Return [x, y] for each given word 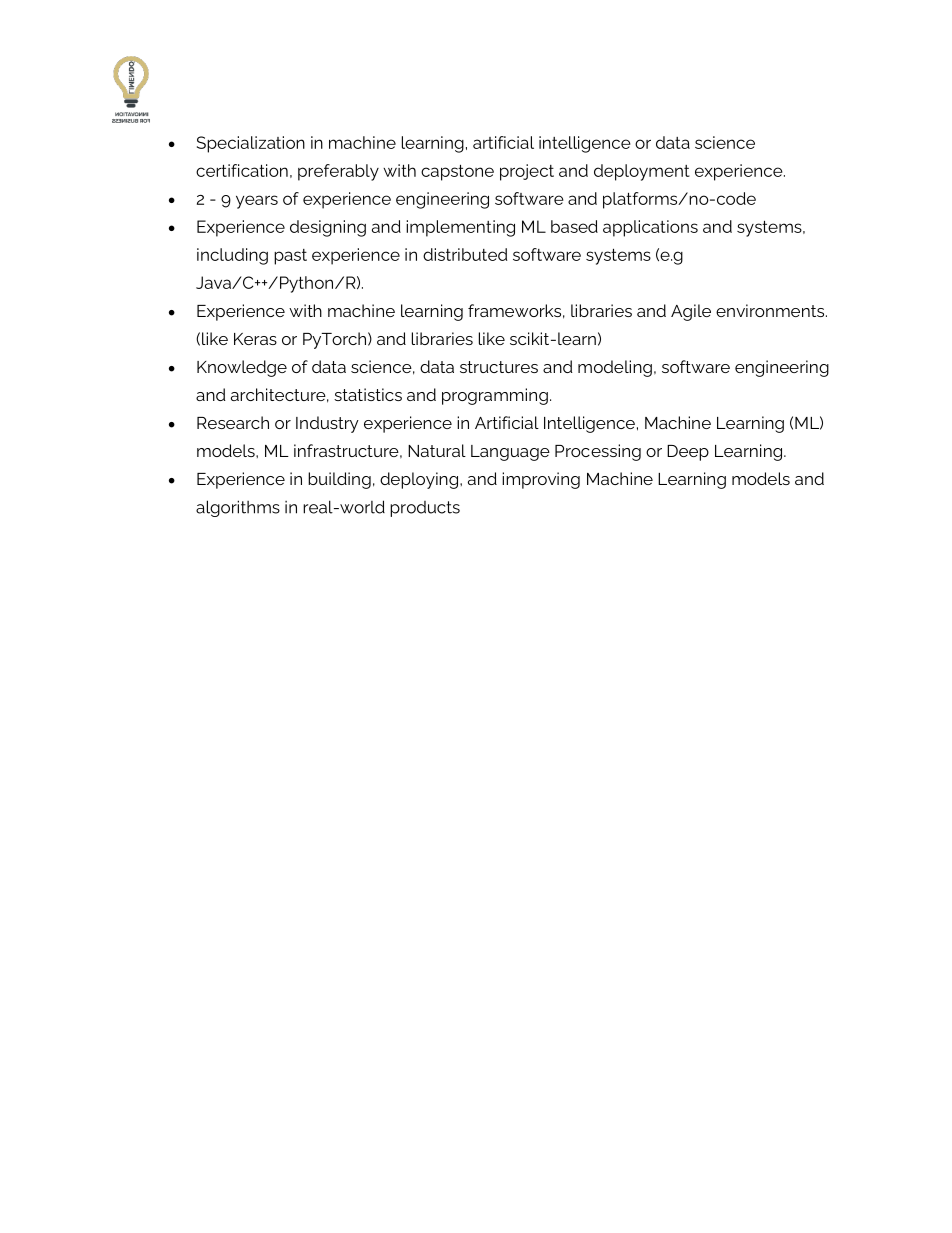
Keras [255, 339]
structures [499, 367]
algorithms [238, 508]
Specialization [251, 144]
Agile [691, 312]
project [527, 172]
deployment [642, 172]
